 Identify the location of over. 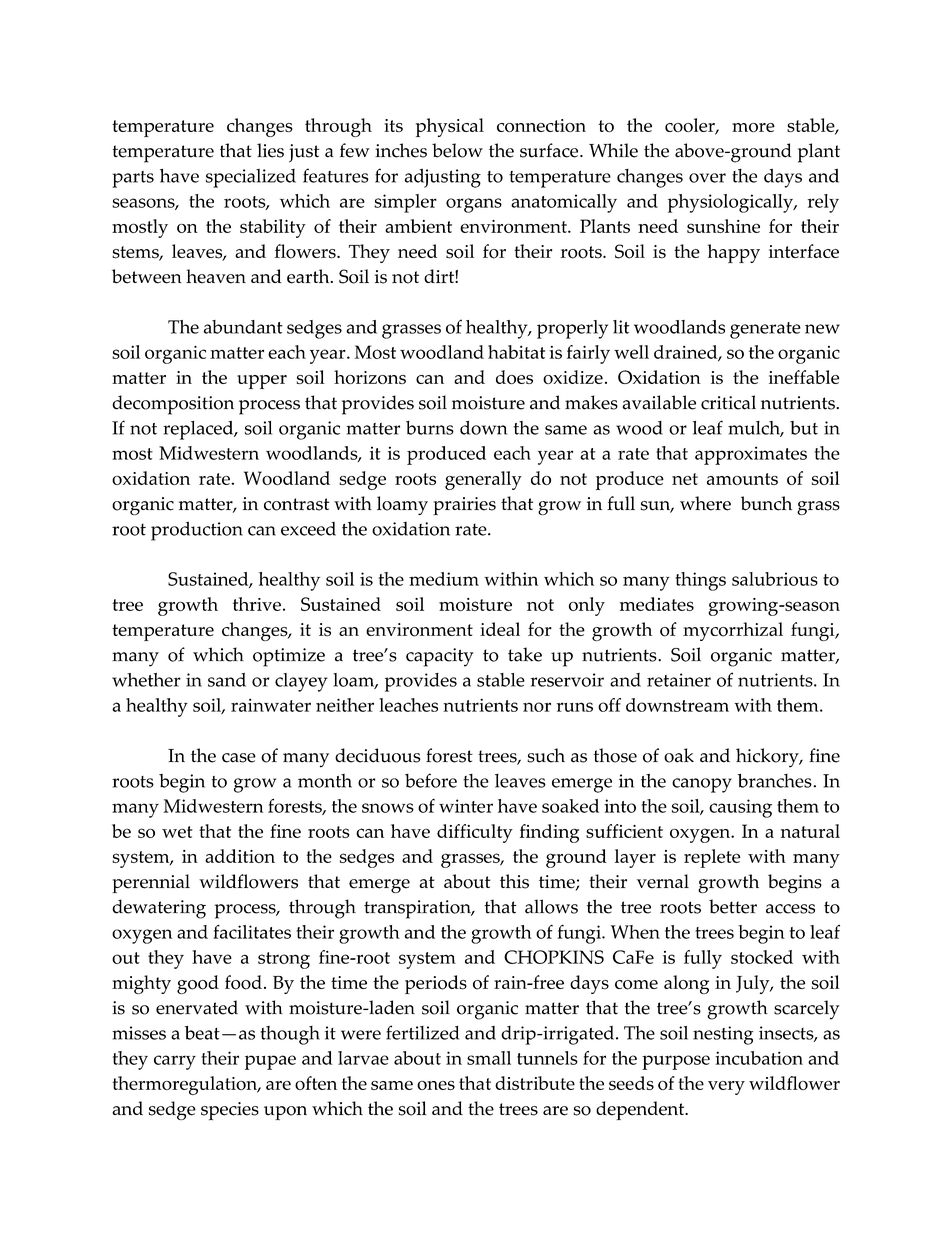
(707, 178).
